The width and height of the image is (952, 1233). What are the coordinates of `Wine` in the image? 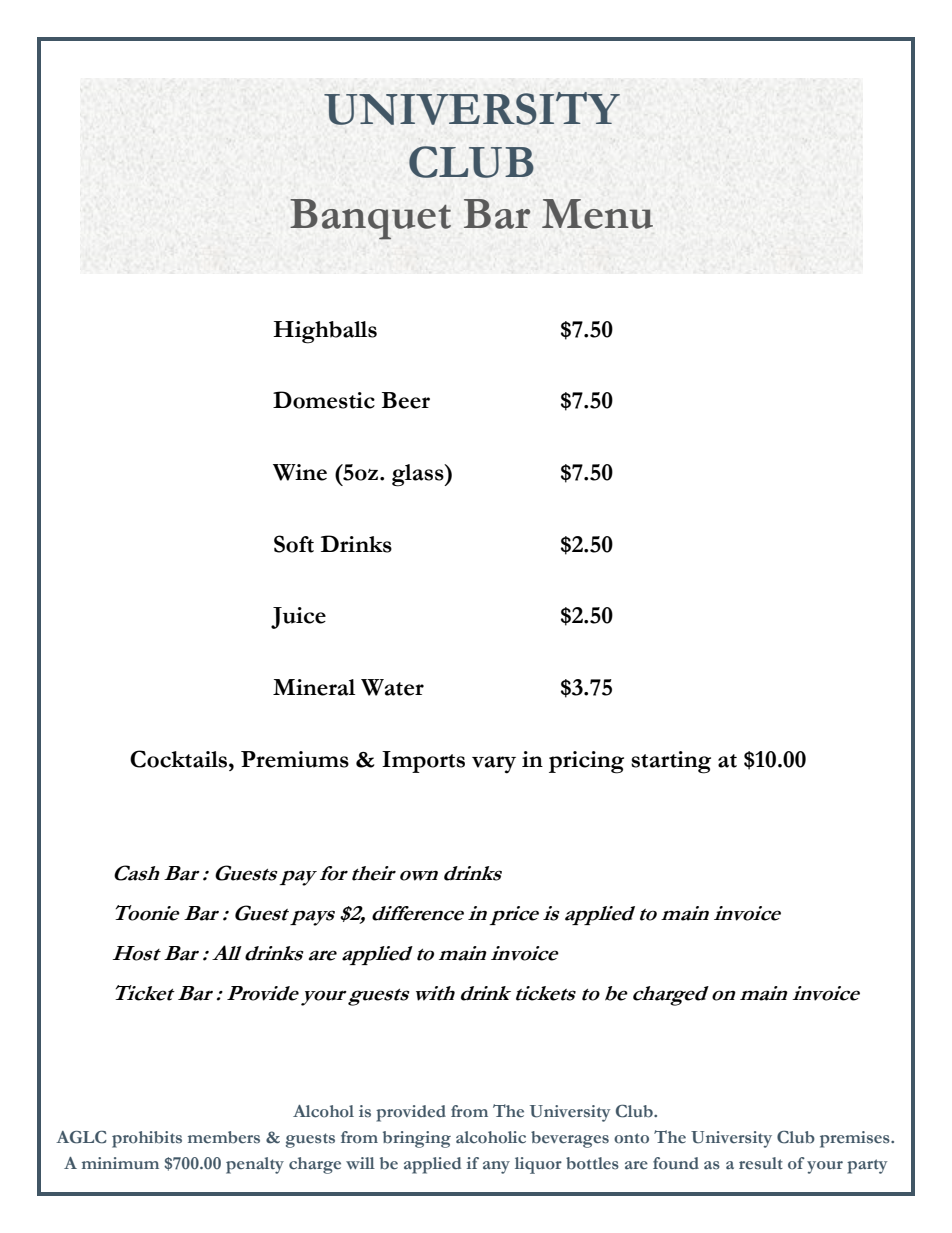 It's located at (300, 472).
